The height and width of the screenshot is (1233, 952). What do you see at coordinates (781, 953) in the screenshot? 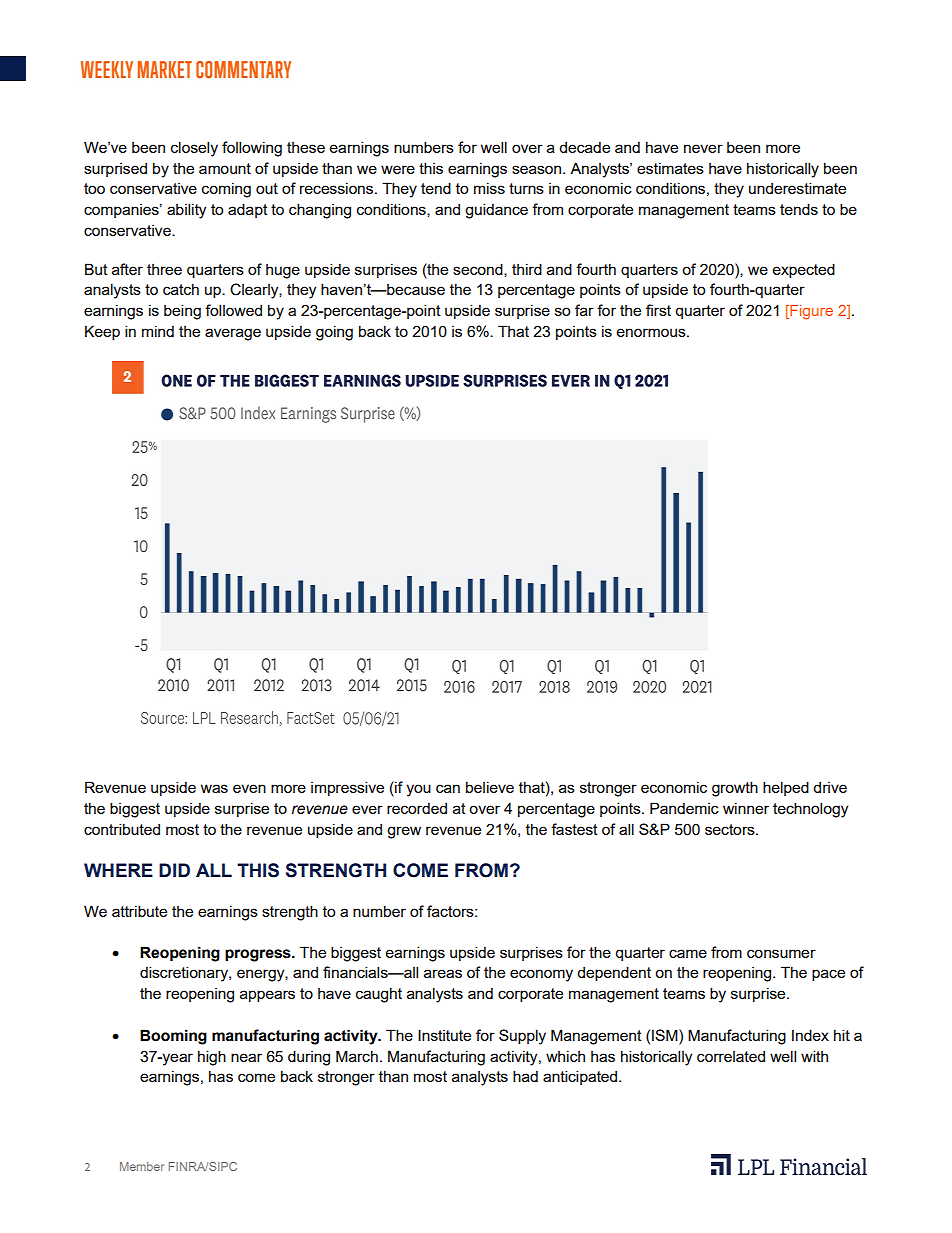
I see `consumer` at bounding box center [781, 953].
